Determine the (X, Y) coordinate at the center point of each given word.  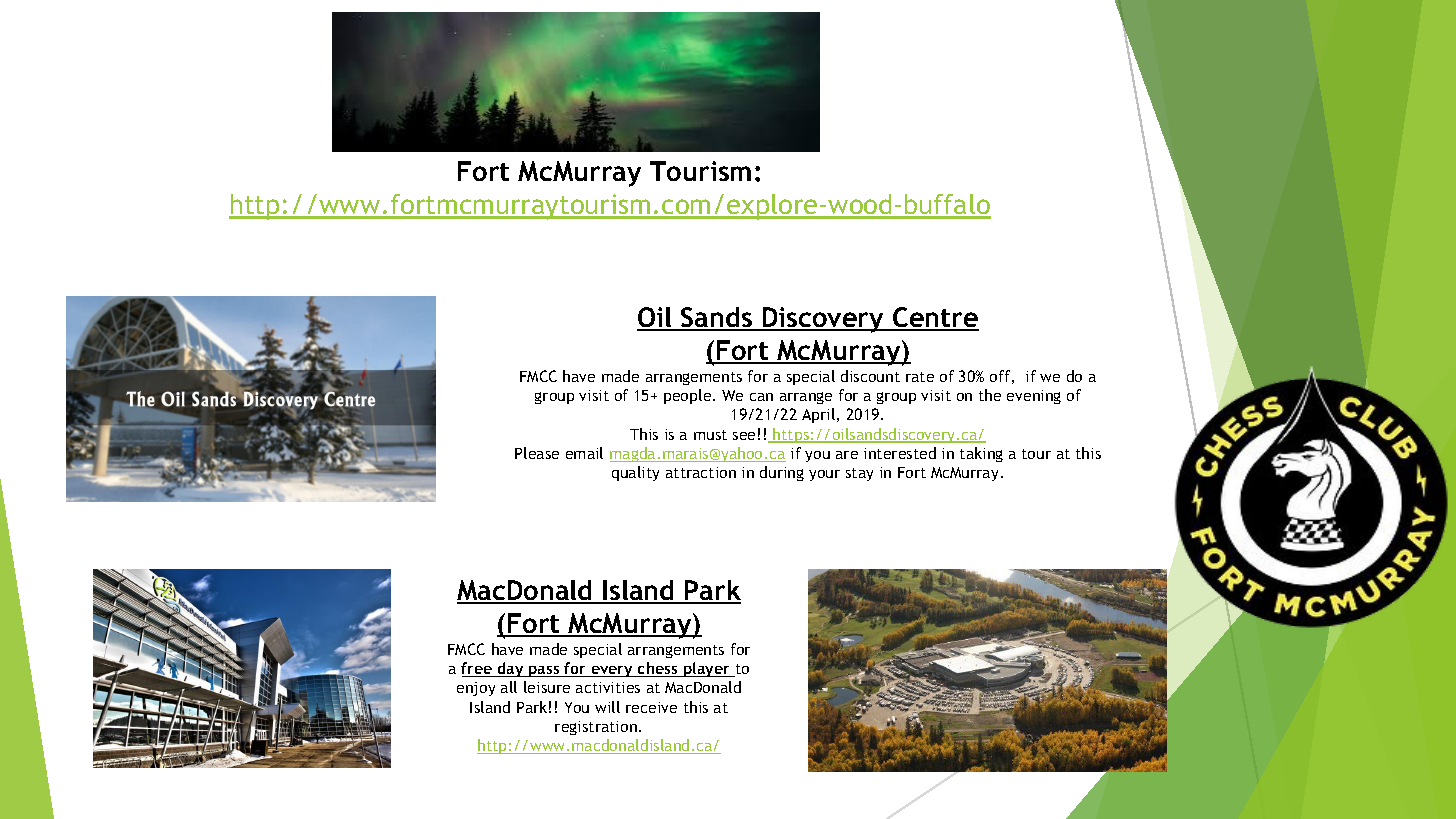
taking (981, 454)
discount (870, 376)
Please (537, 453)
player (707, 669)
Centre (935, 318)
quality (635, 473)
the (990, 395)
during (782, 473)
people (689, 396)
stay (859, 474)
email (584, 453)
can (761, 397)
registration (596, 728)
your (824, 475)
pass (544, 671)
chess (658, 669)
